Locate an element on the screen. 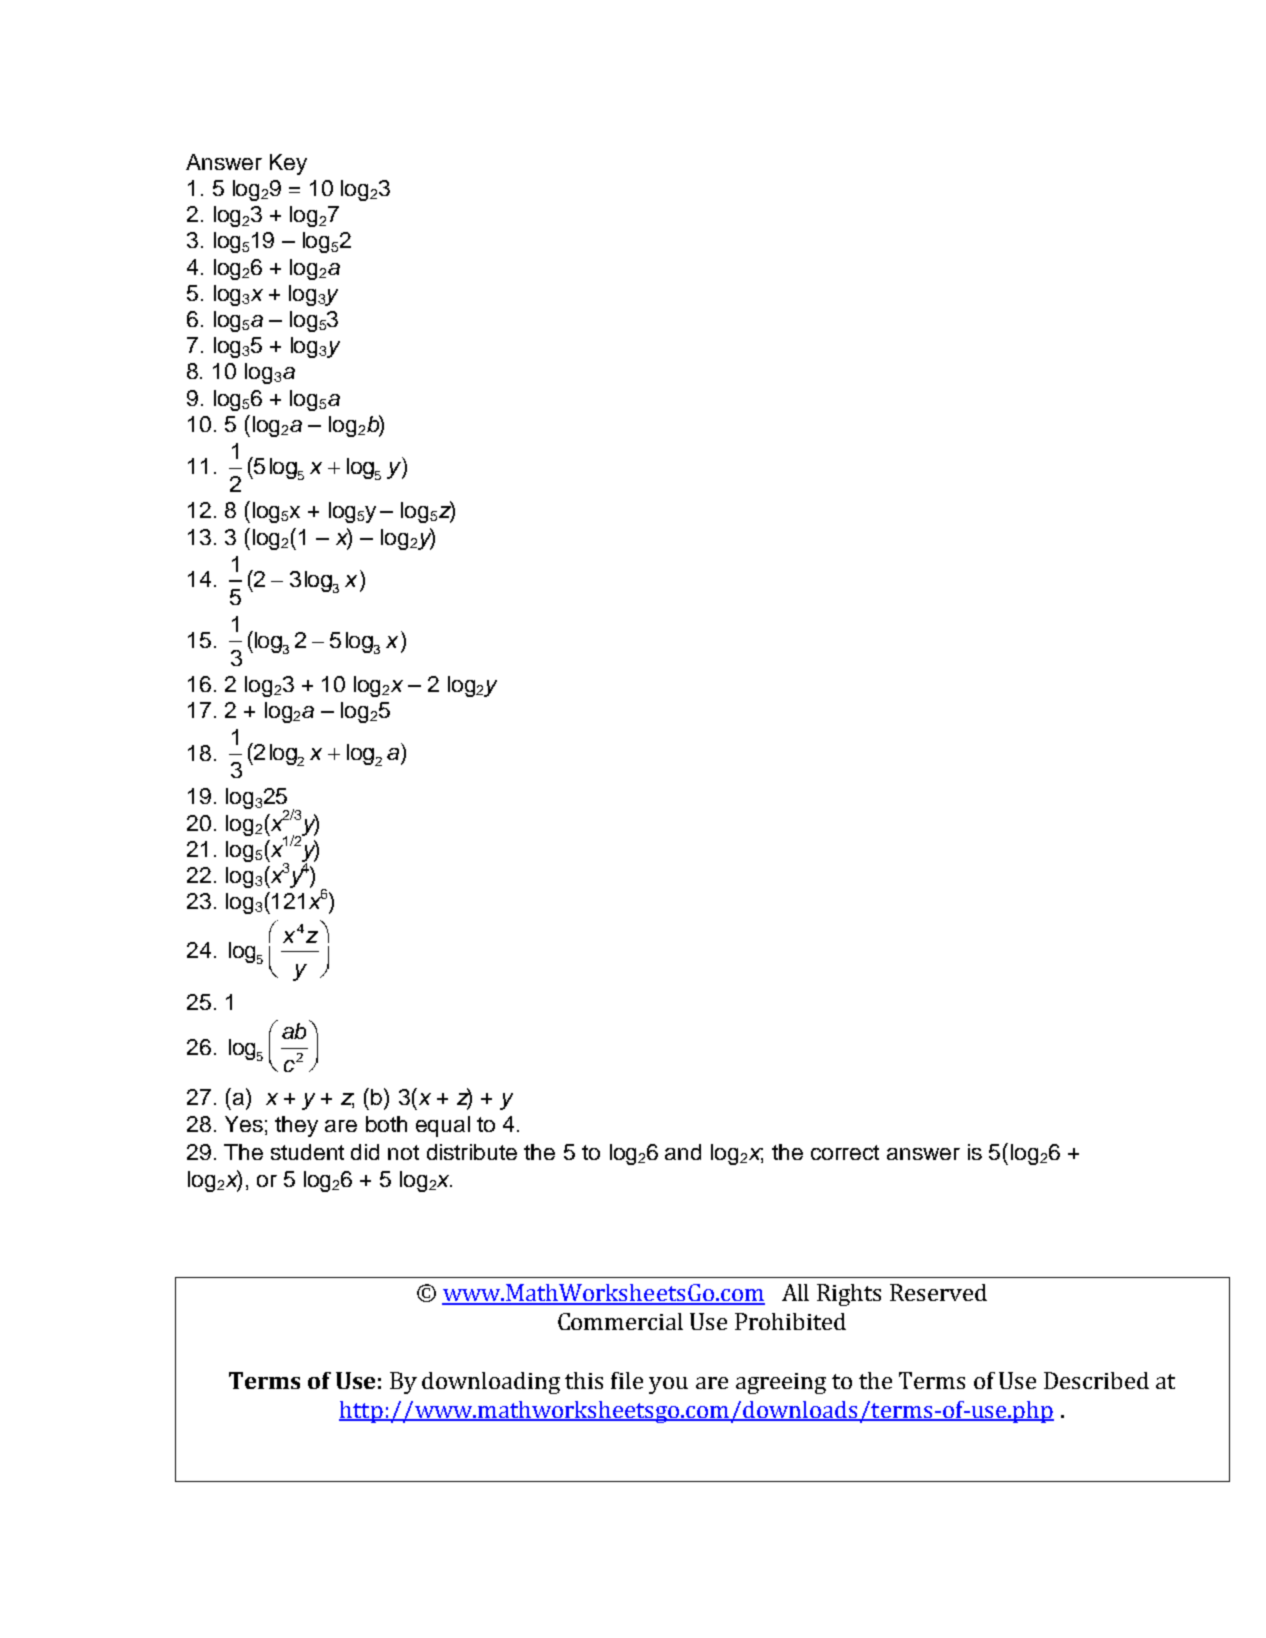  Reserved is located at coordinates (938, 1292).
